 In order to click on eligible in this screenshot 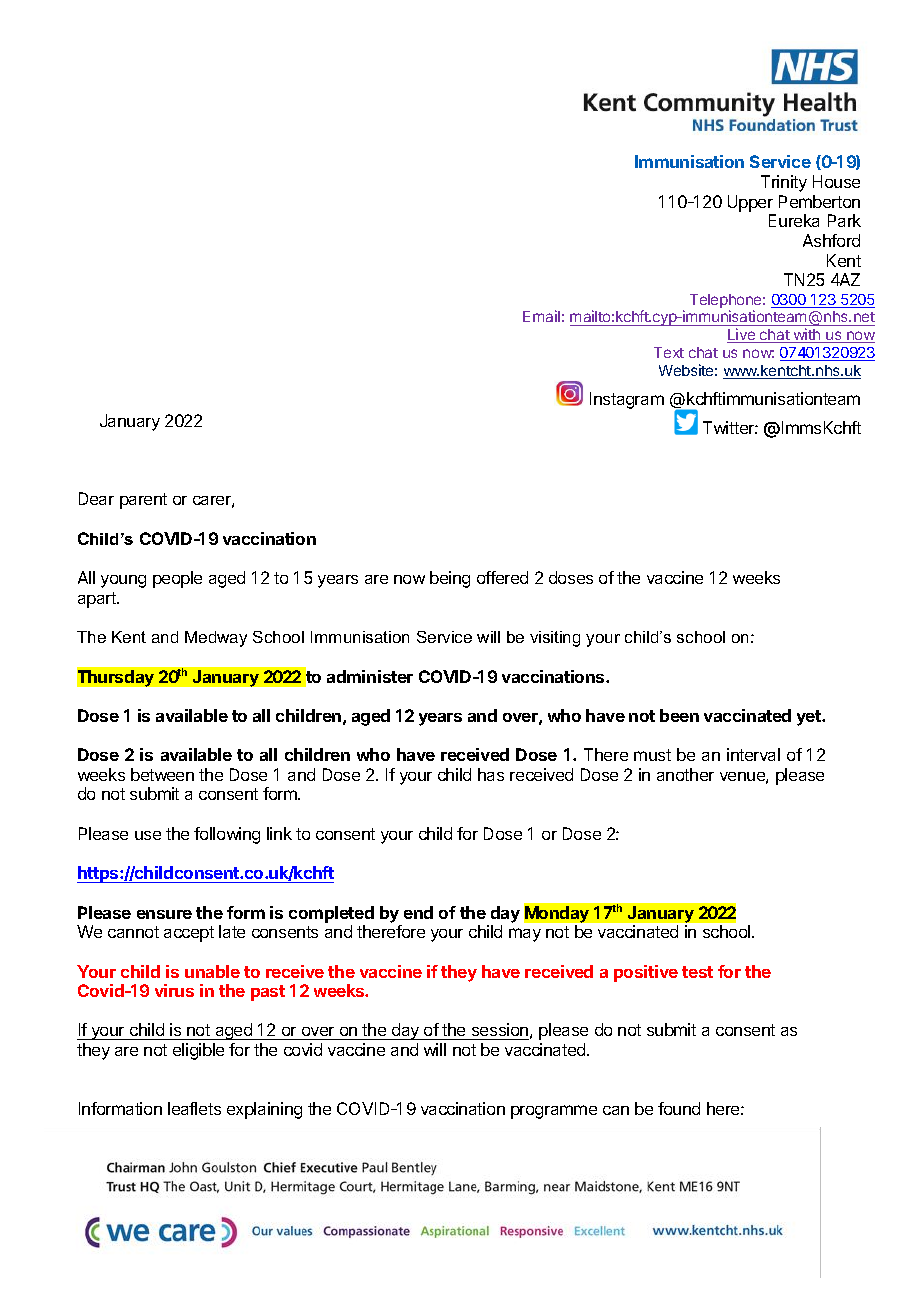, I will do `click(198, 1051)`.
